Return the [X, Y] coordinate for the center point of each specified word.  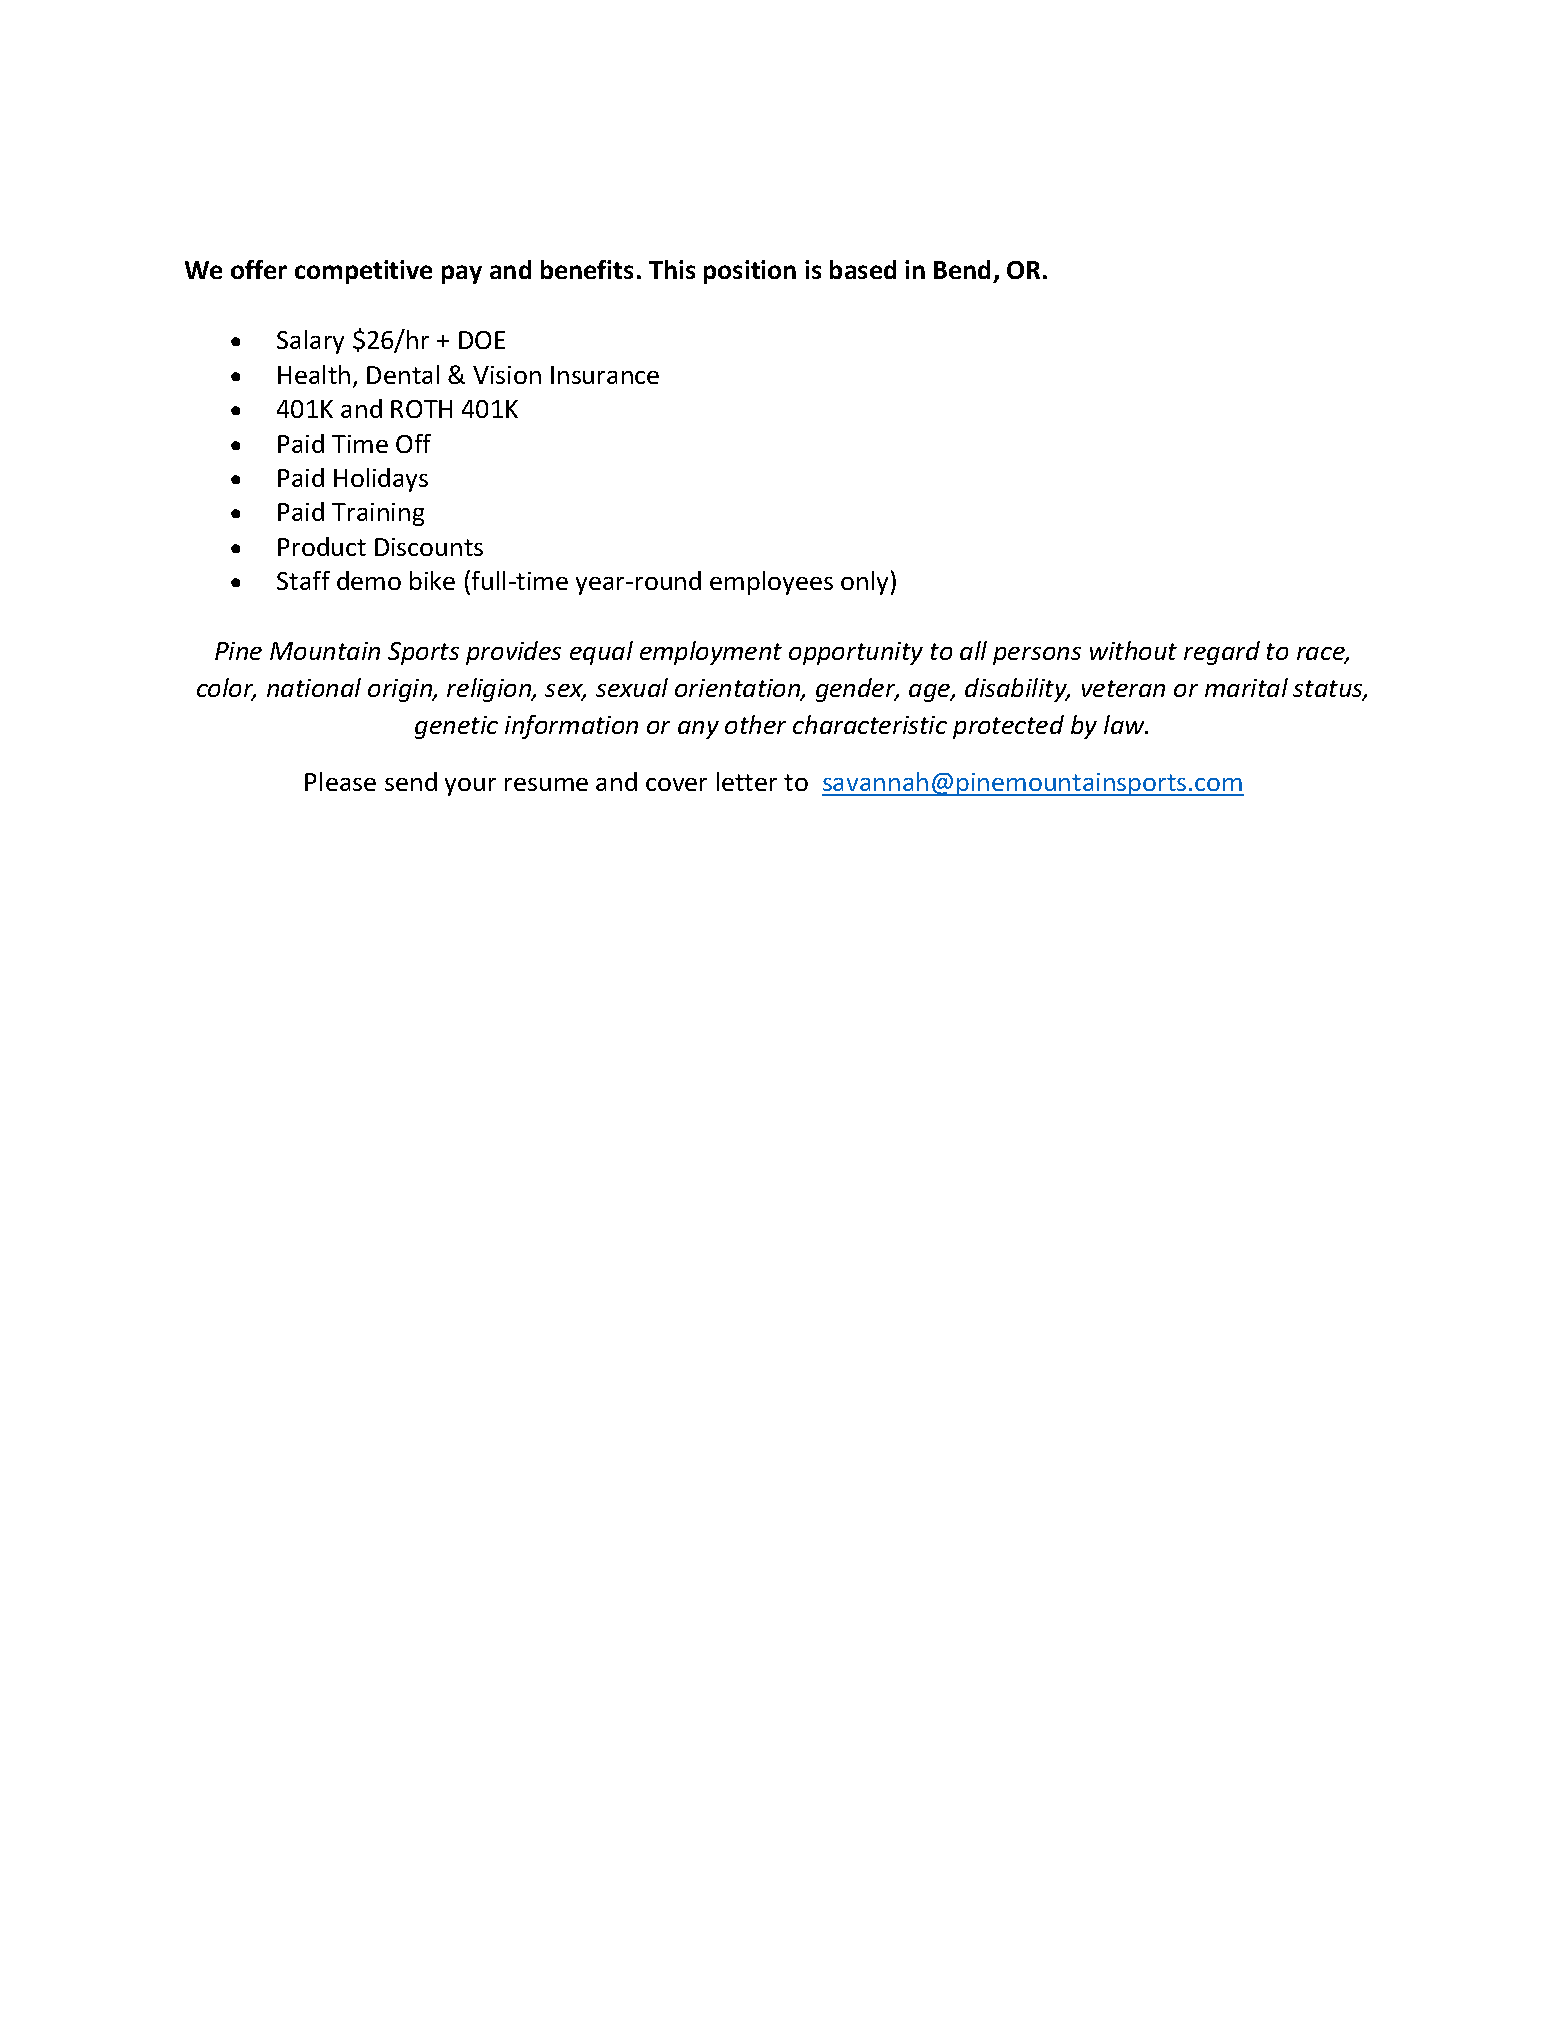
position [750, 272]
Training [378, 514]
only [864, 583]
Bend [964, 271]
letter [747, 781]
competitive [363, 272]
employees [771, 583]
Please [340, 781]
